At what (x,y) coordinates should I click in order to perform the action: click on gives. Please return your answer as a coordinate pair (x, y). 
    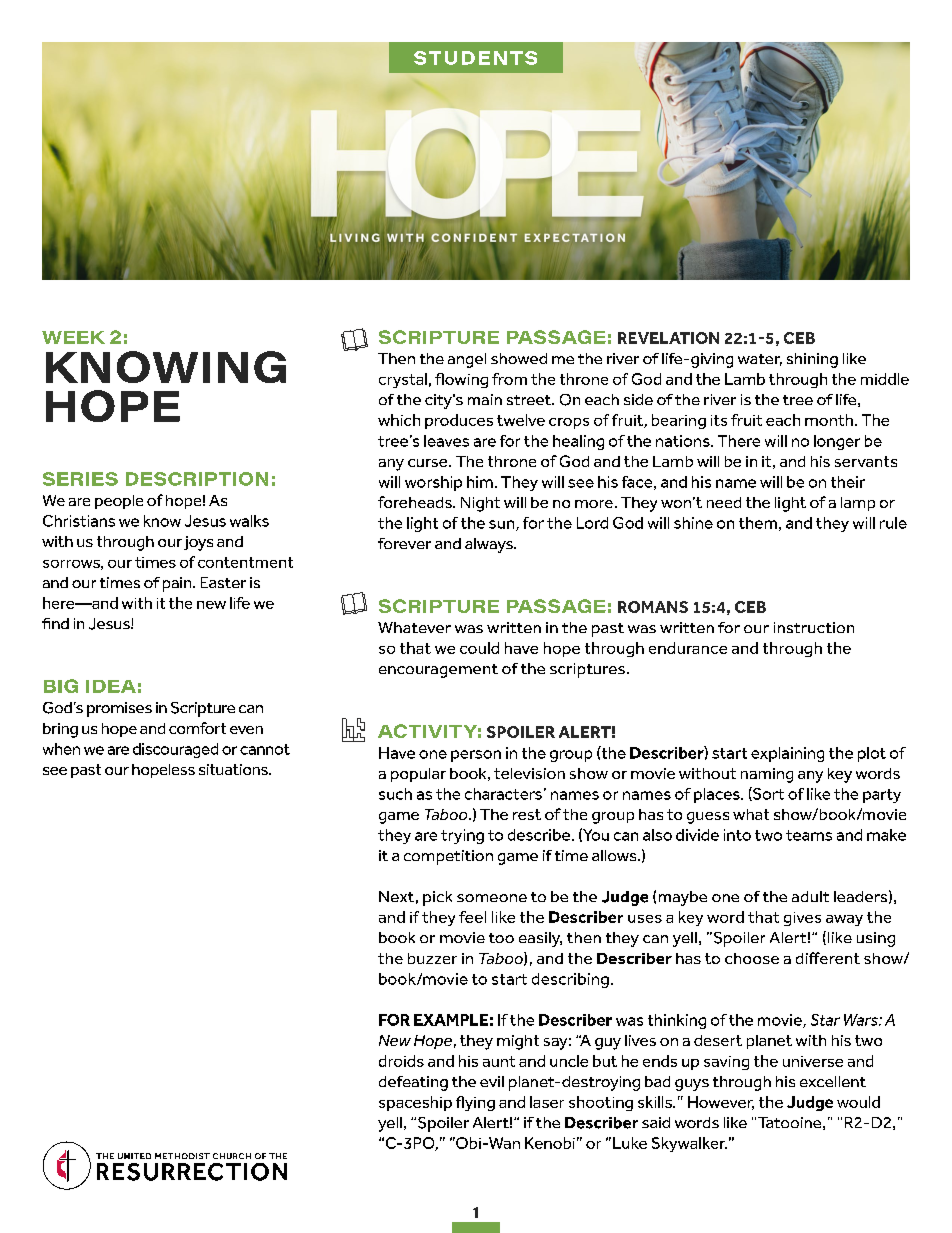
    Looking at the image, I should click on (802, 919).
